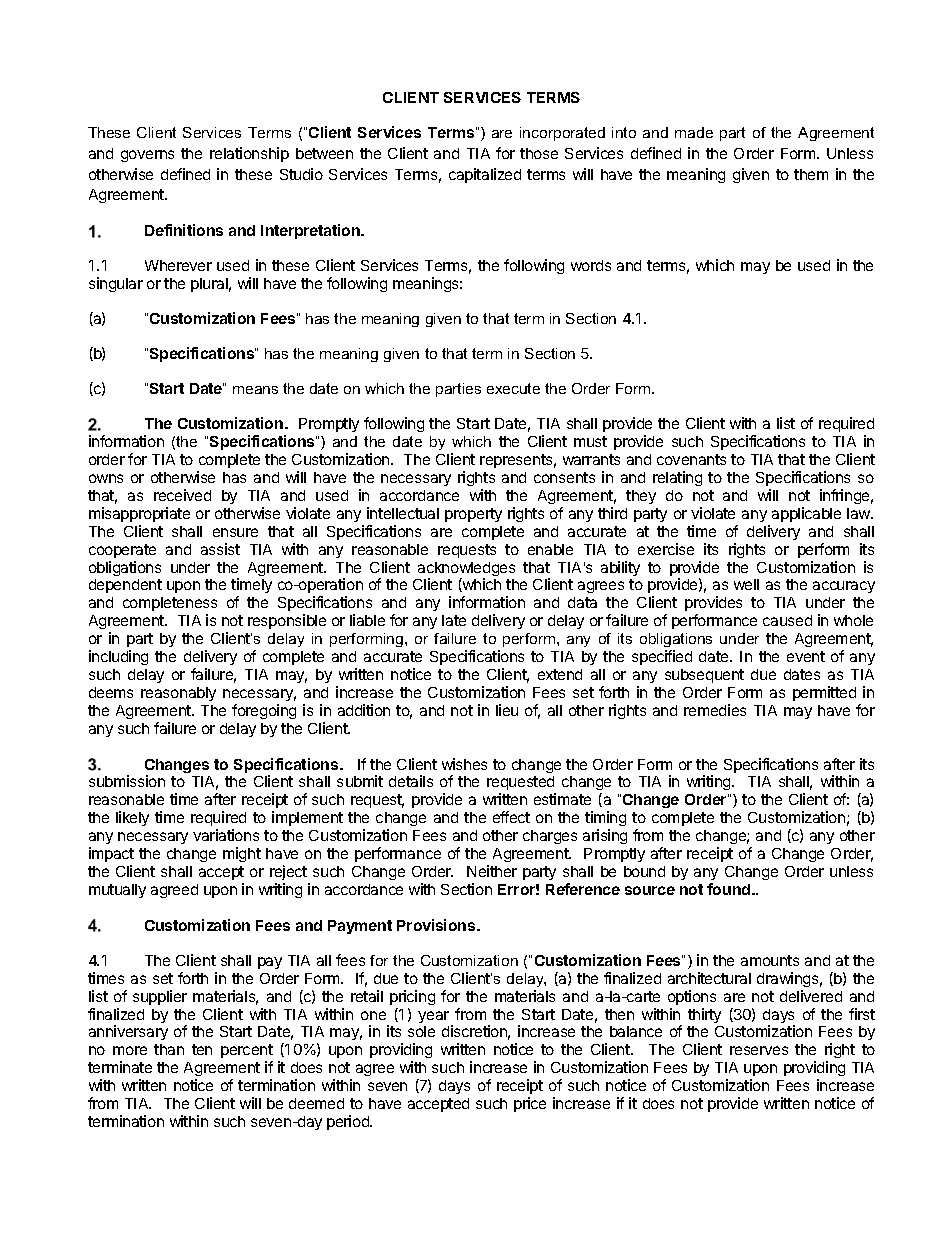 Image resolution: width=952 pixels, height=1233 pixels. Describe the element at coordinates (147, 156) in the screenshot. I see `governs` at that location.
